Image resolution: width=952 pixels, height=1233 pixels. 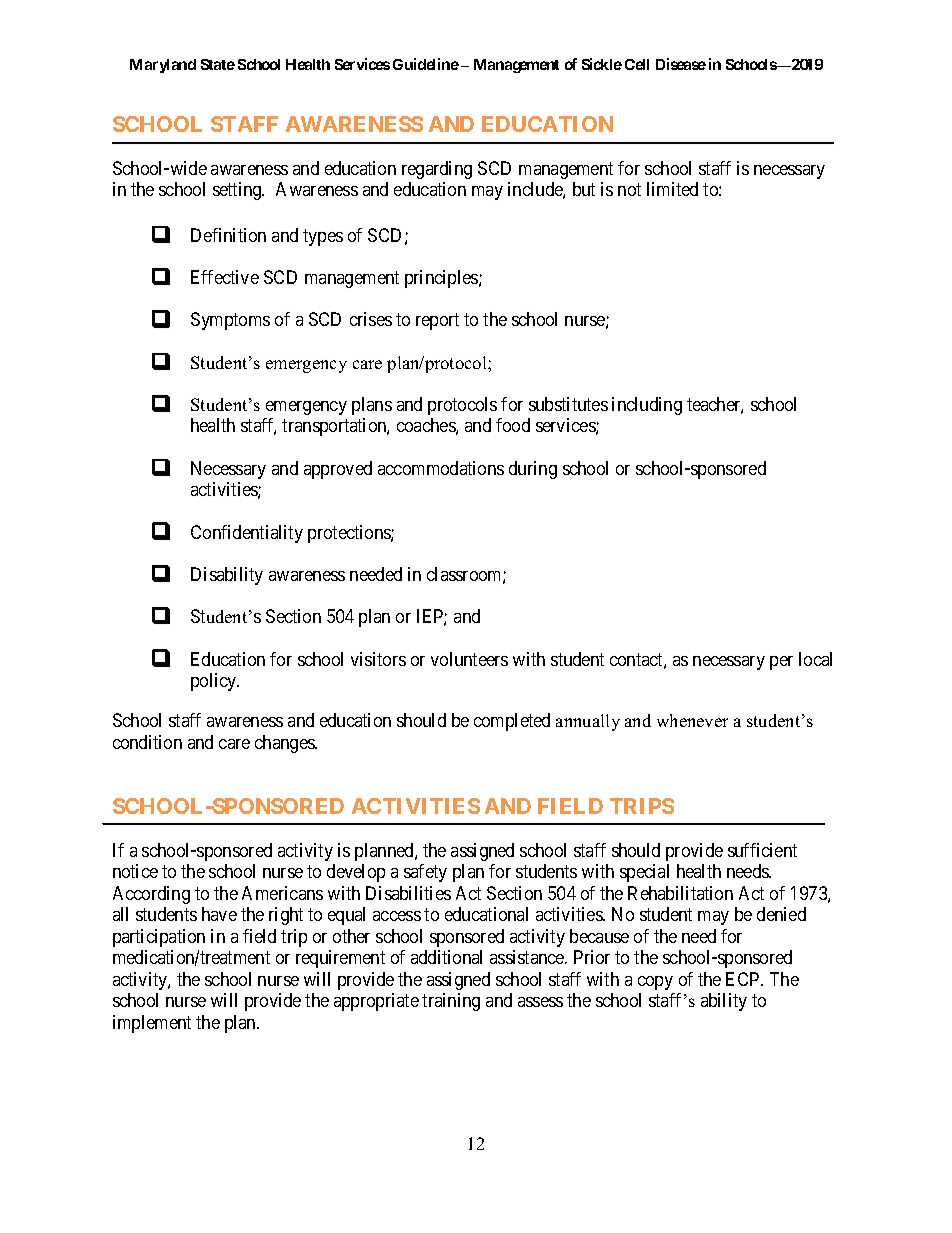 I want to click on per, so click(x=781, y=663).
